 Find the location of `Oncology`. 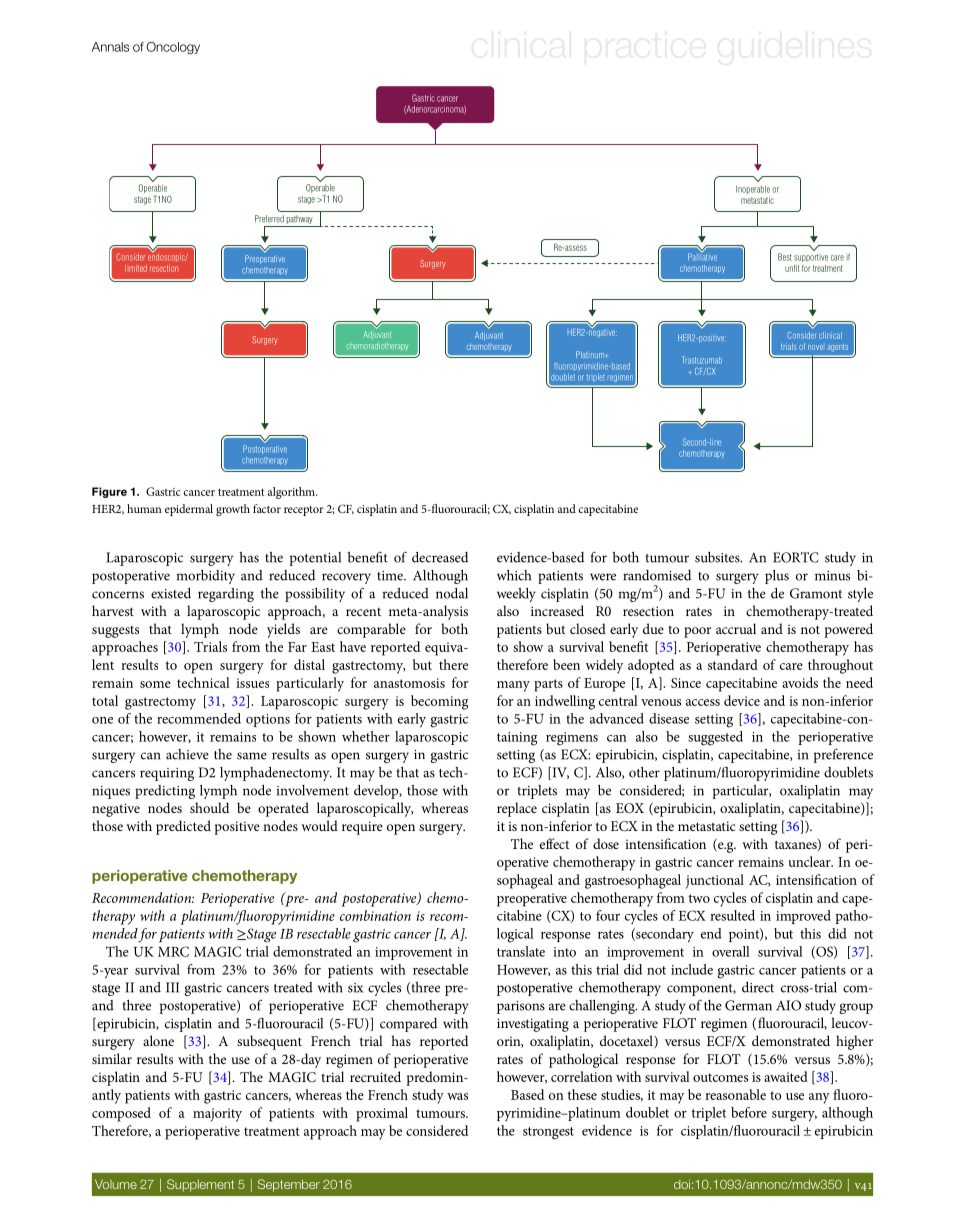

Oncology is located at coordinates (173, 48).
